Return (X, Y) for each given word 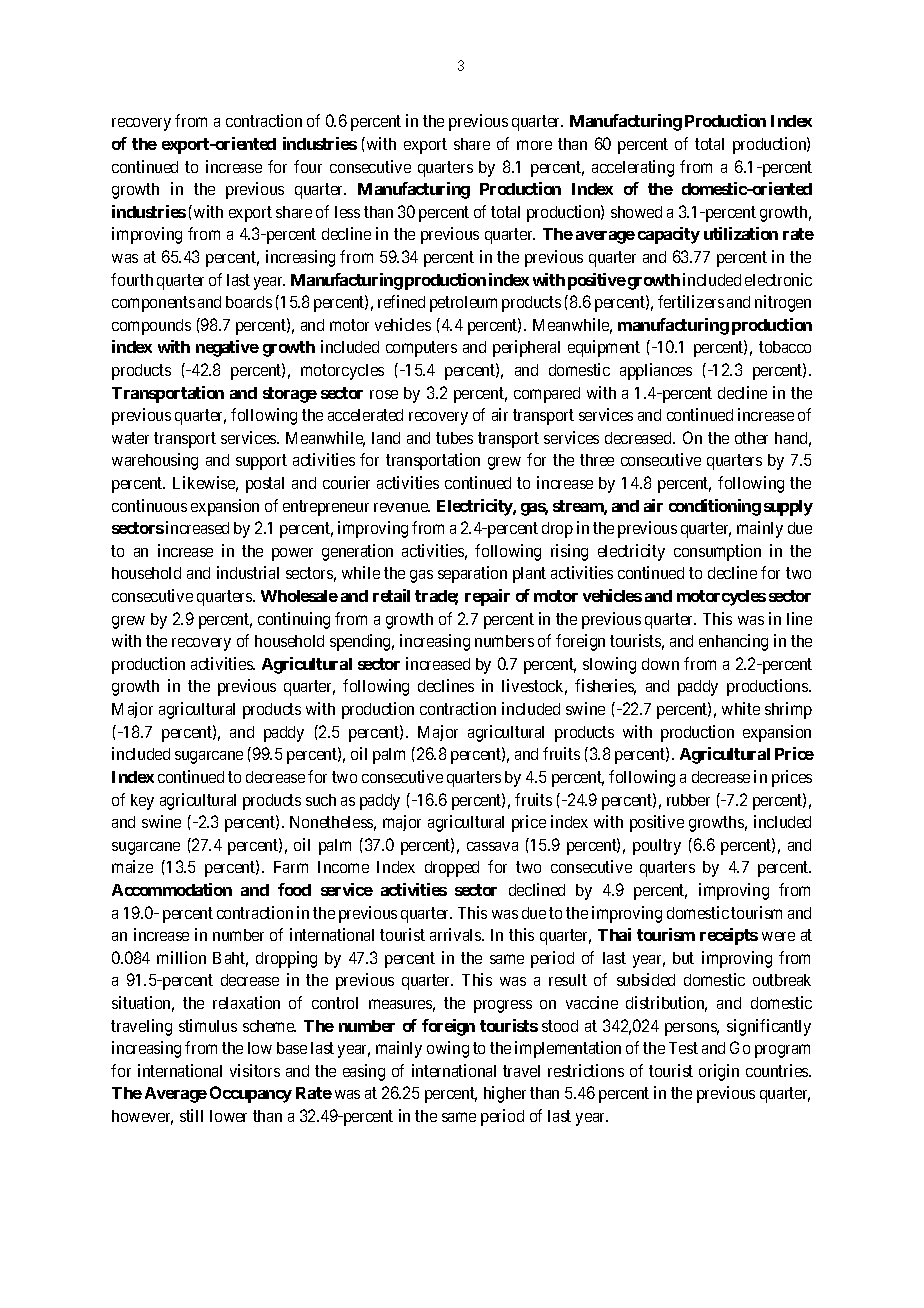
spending (362, 642)
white (741, 708)
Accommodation (172, 889)
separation (472, 574)
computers (421, 349)
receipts (729, 936)
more (534, 145)
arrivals (456, 934)
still (191, 1115)
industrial (248, 572)
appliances (656, 371)
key (142, 802)
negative (227, 348)
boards (249, 302)
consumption (717, 552)
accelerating (633, 168)
